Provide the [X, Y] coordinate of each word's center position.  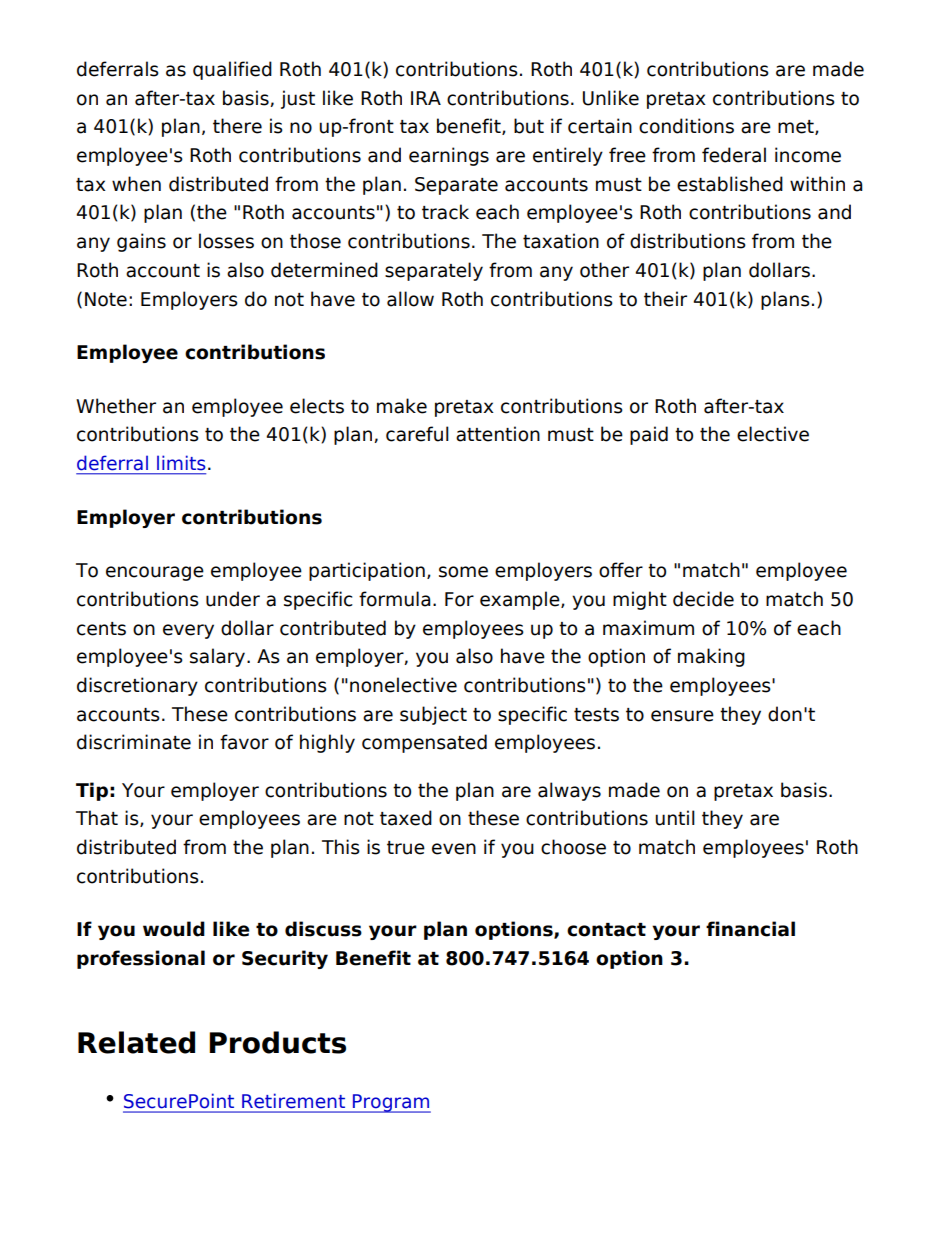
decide [703, 599]
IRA [426, 98]
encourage [155, 573]
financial [750, 929]
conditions [686, 126]
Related [136, 1042]
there [237, 126]
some [463, 572]
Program [391, 1103]
